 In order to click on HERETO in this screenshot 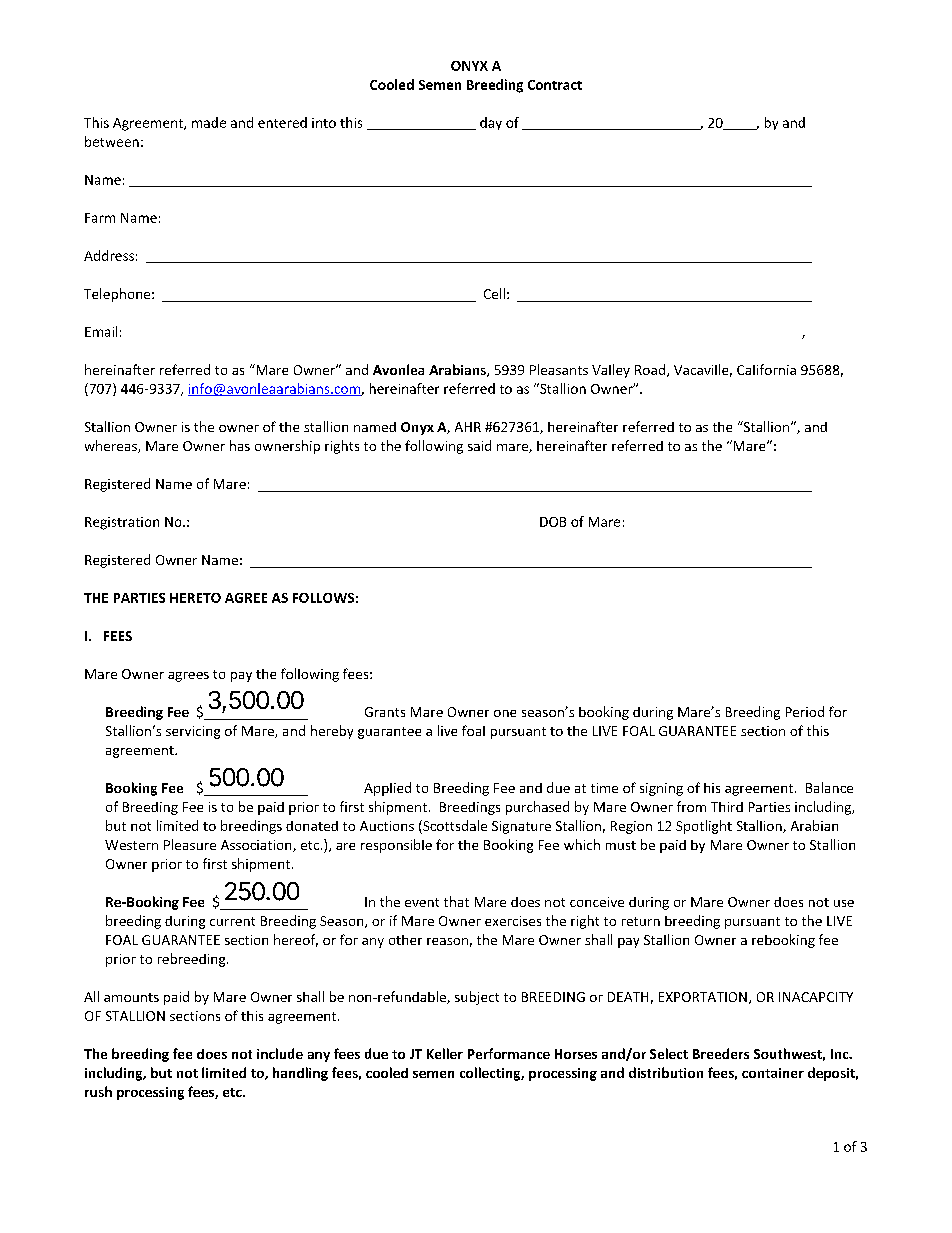, I will do `click(195, 598)`.
